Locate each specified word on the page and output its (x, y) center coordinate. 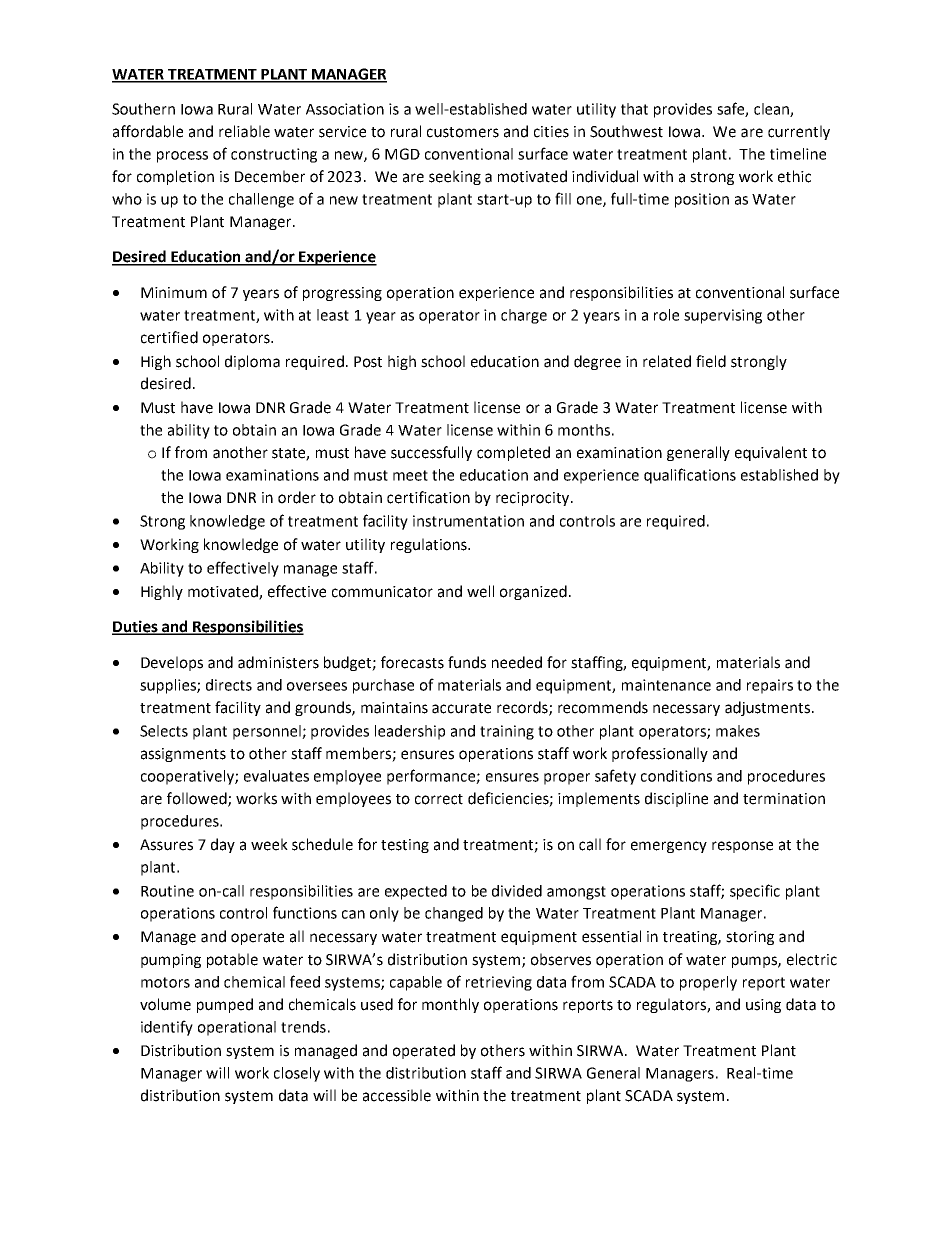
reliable (244, 131)
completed (513, 453)
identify (167, 1028)
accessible (397, 1095)
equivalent (771, 453)
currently (799, 132)
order (297, 497)
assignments (183, 755)
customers (463, 132)
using (763, 1006)
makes (738, 731)
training (507, 732)
